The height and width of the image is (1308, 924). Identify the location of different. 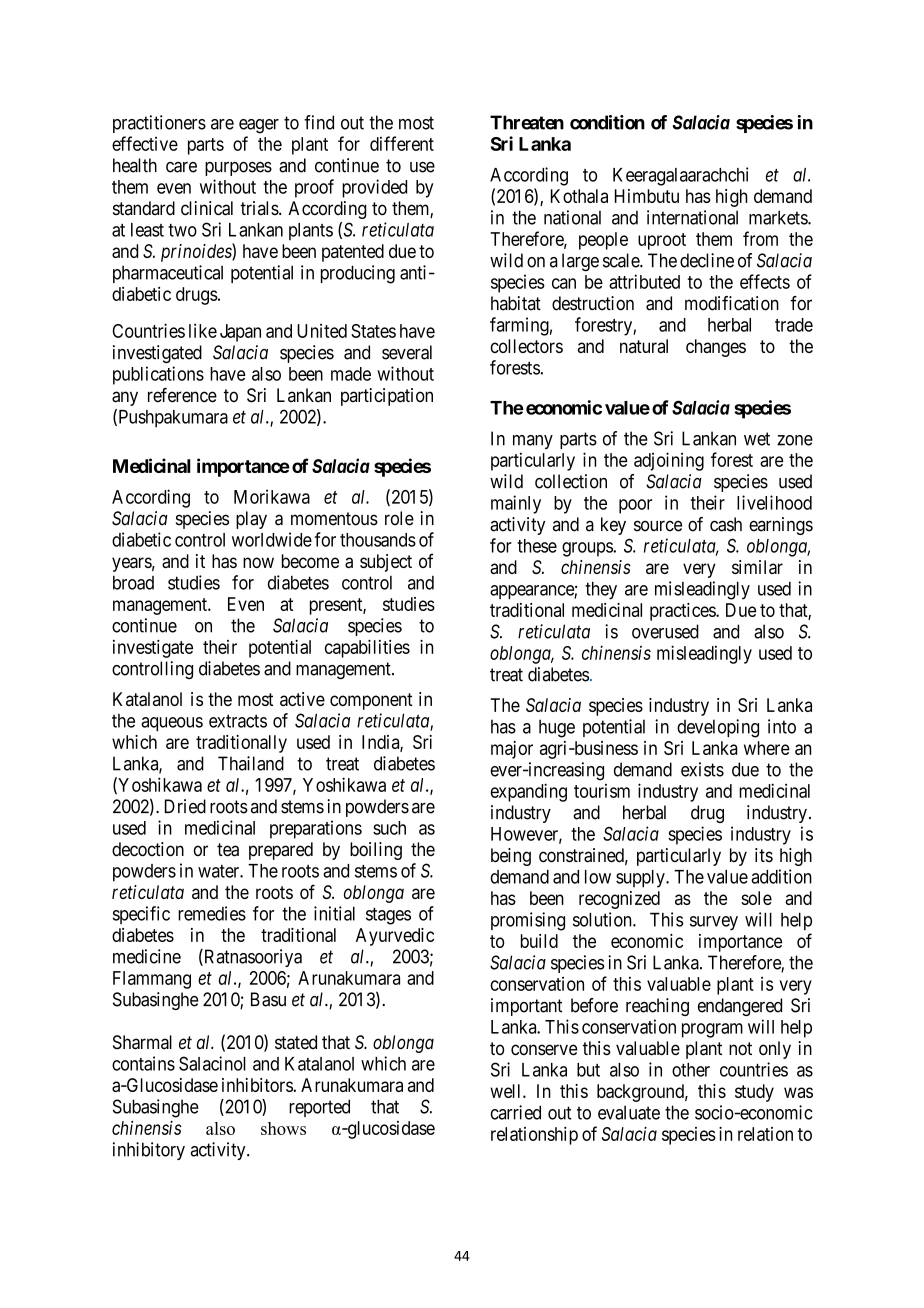
(402, 143).
